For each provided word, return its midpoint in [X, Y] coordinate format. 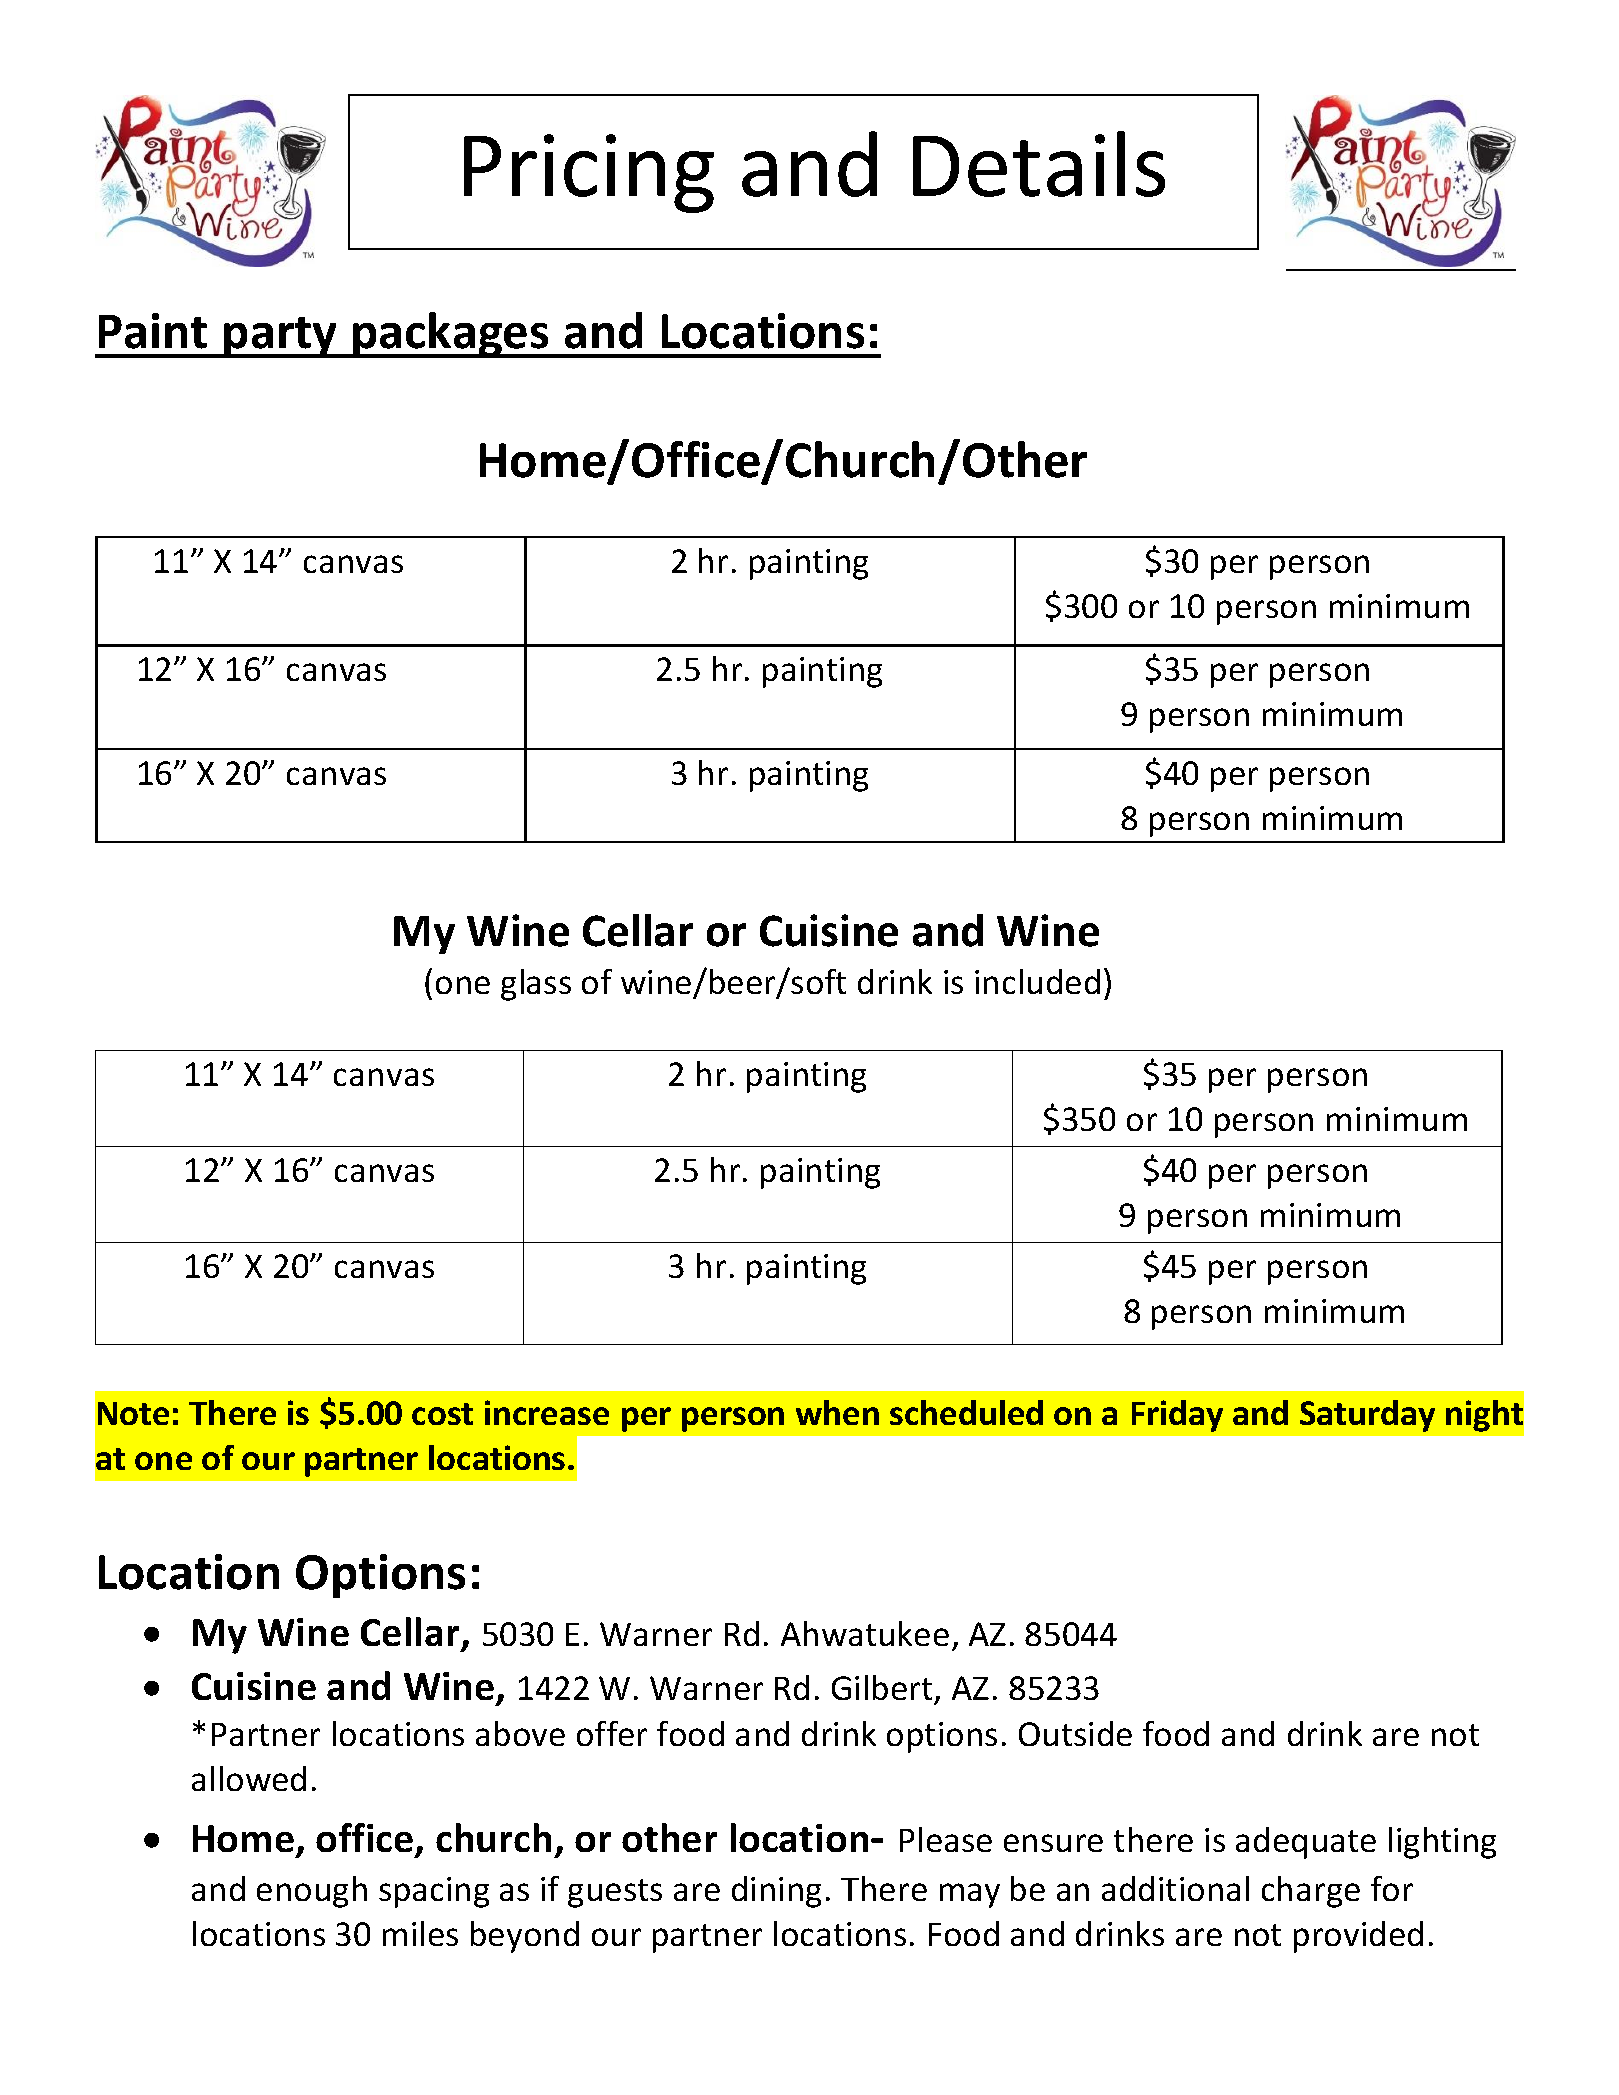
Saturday [1367, 1416]
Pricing [589, 173]
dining [776, 1892]
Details [1039, 164]
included [1037, 981]
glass [536, 985]
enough [312, 1892]
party [281, 337]
